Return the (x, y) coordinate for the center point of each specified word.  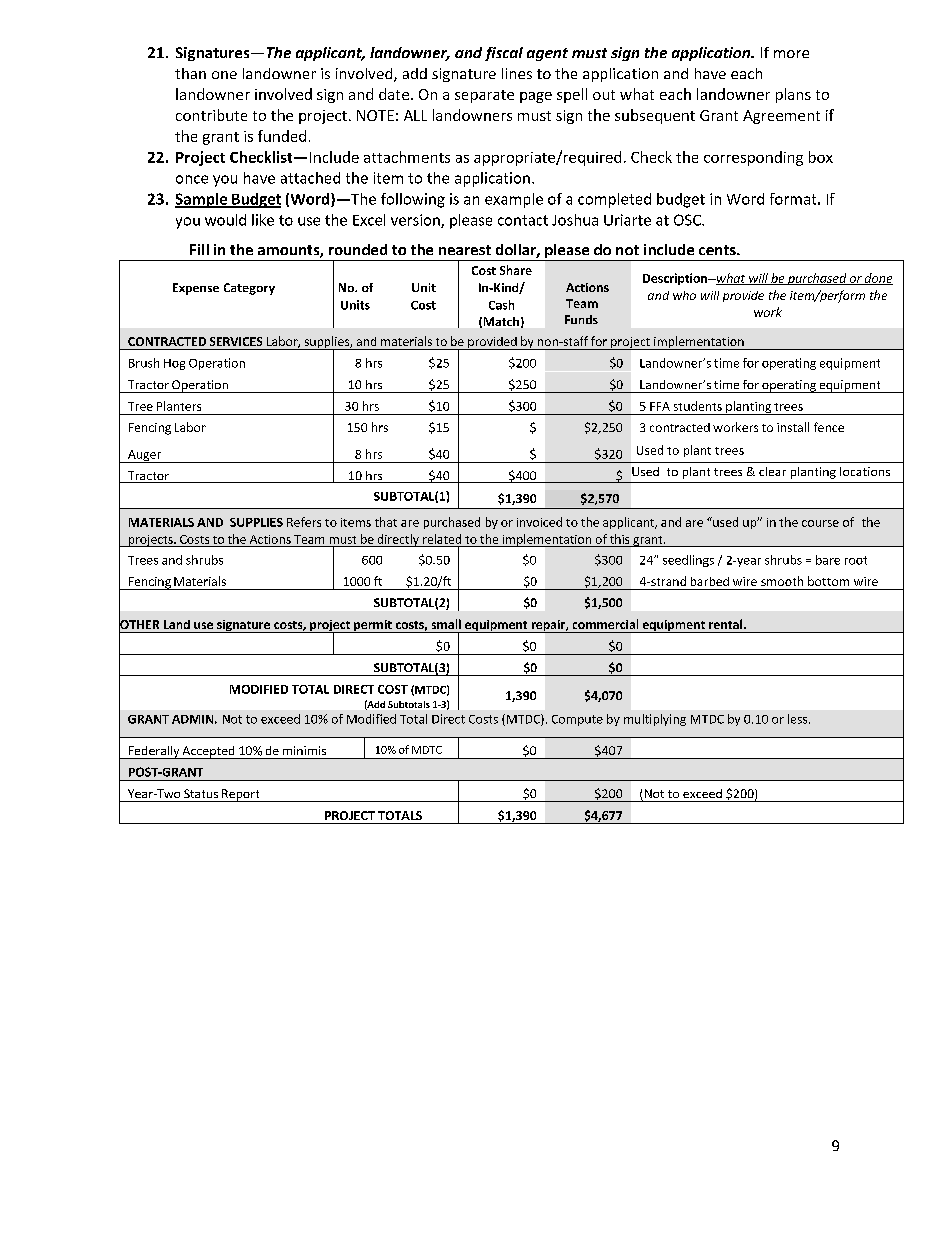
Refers (304, 522)
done (878, 279)
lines (517, 73)
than (190, 73)
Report (241, 795)
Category (249, 289)
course (820, 523)
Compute (577, 720)
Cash (501, 305)
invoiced (539, 522)
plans (793, 95)
